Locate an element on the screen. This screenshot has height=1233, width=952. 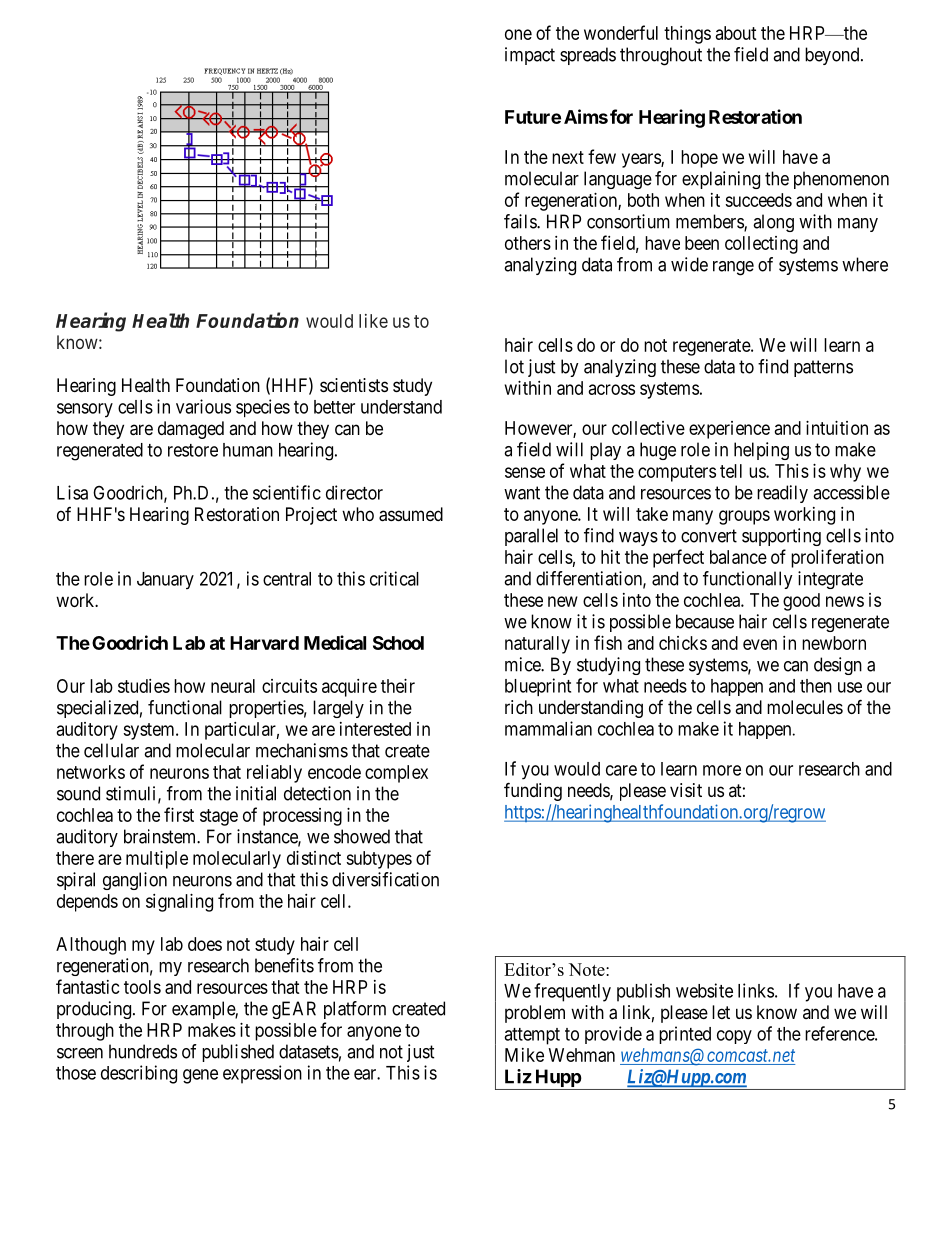
mammalian is located at coordinates (548, 728).
